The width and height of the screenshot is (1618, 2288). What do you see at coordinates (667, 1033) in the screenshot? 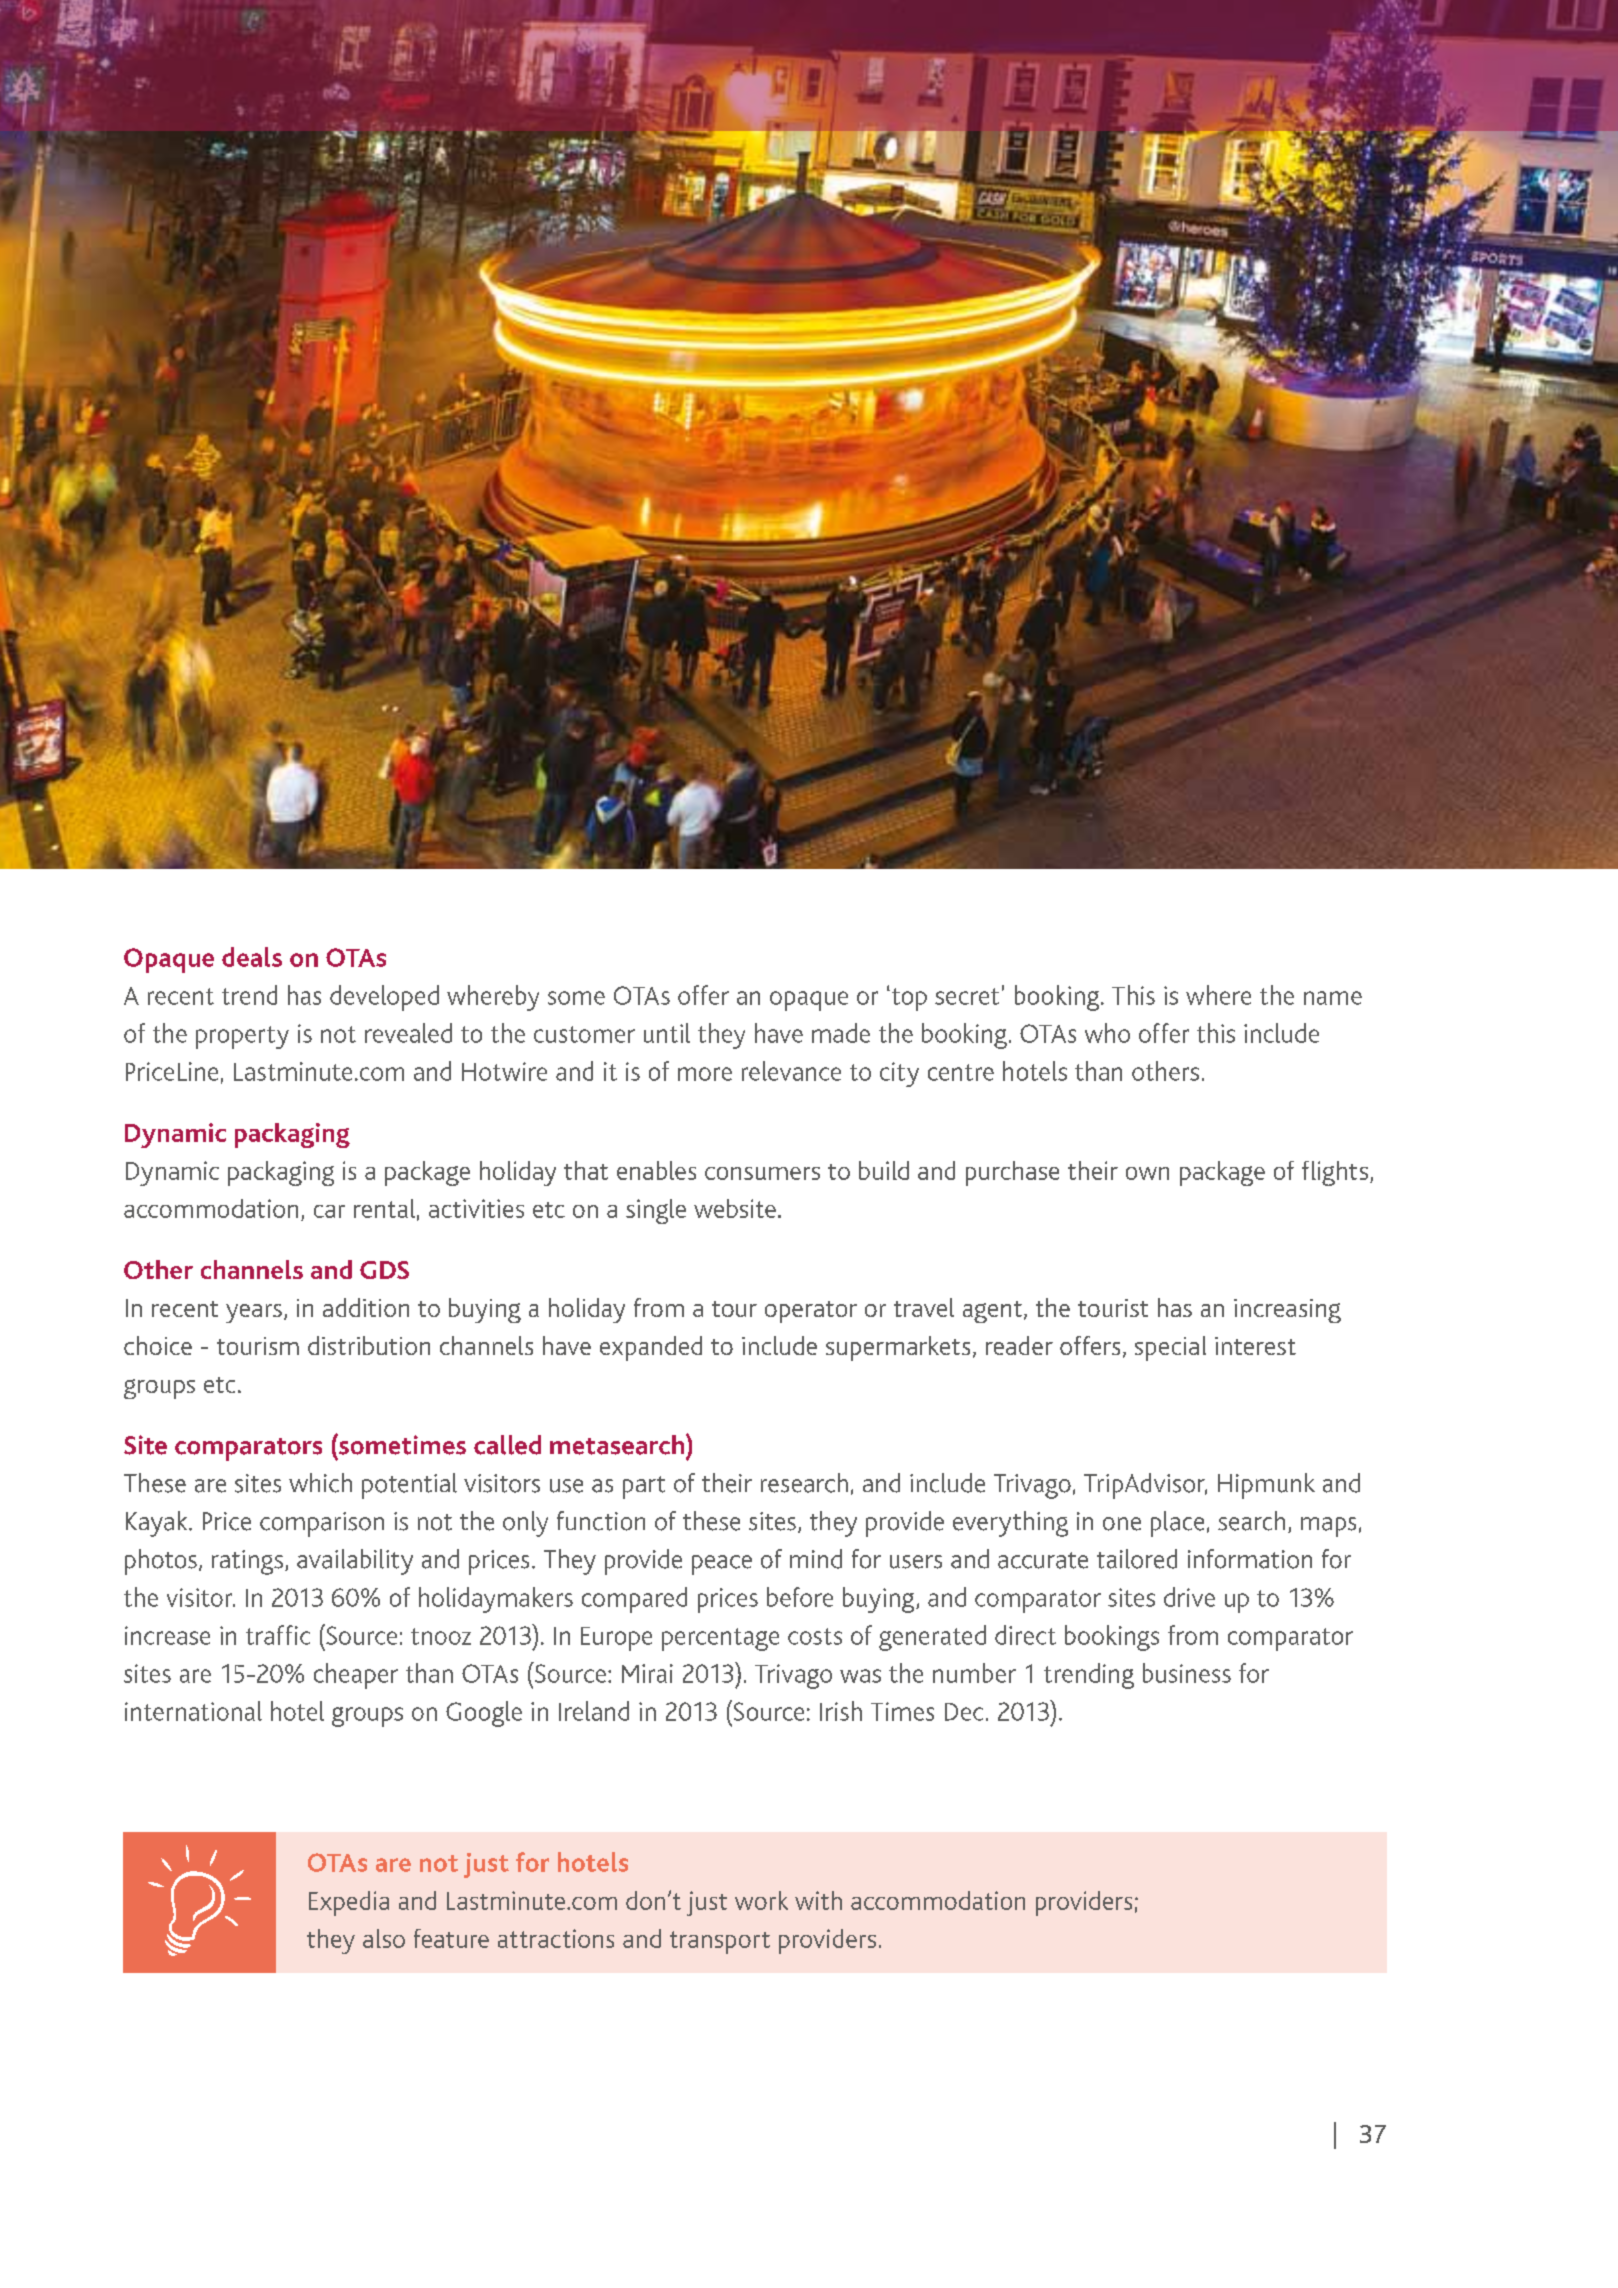
I see `until` at bounding box center [667, 1033].
